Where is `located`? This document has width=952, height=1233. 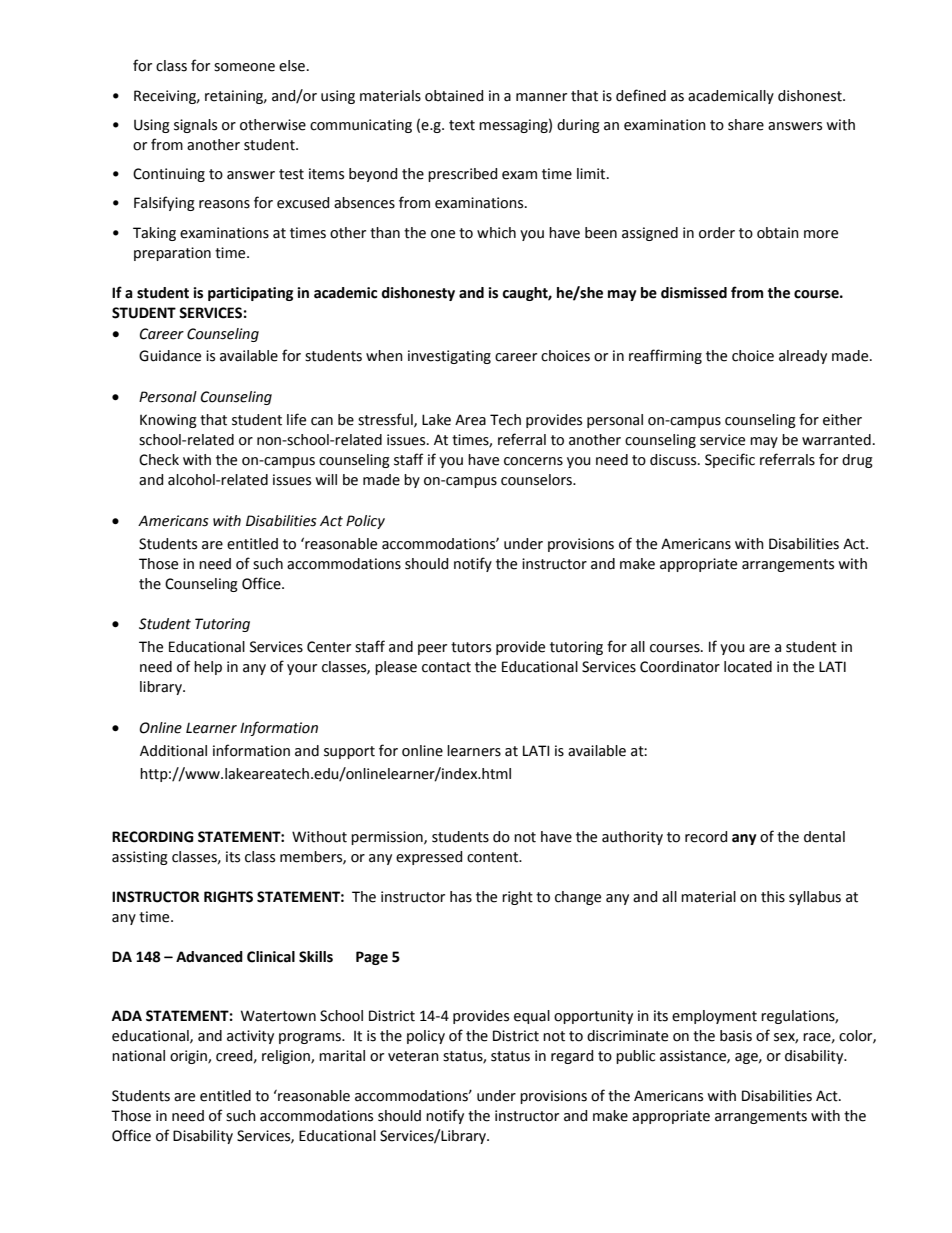
located is located at coordinates (748, 667).
